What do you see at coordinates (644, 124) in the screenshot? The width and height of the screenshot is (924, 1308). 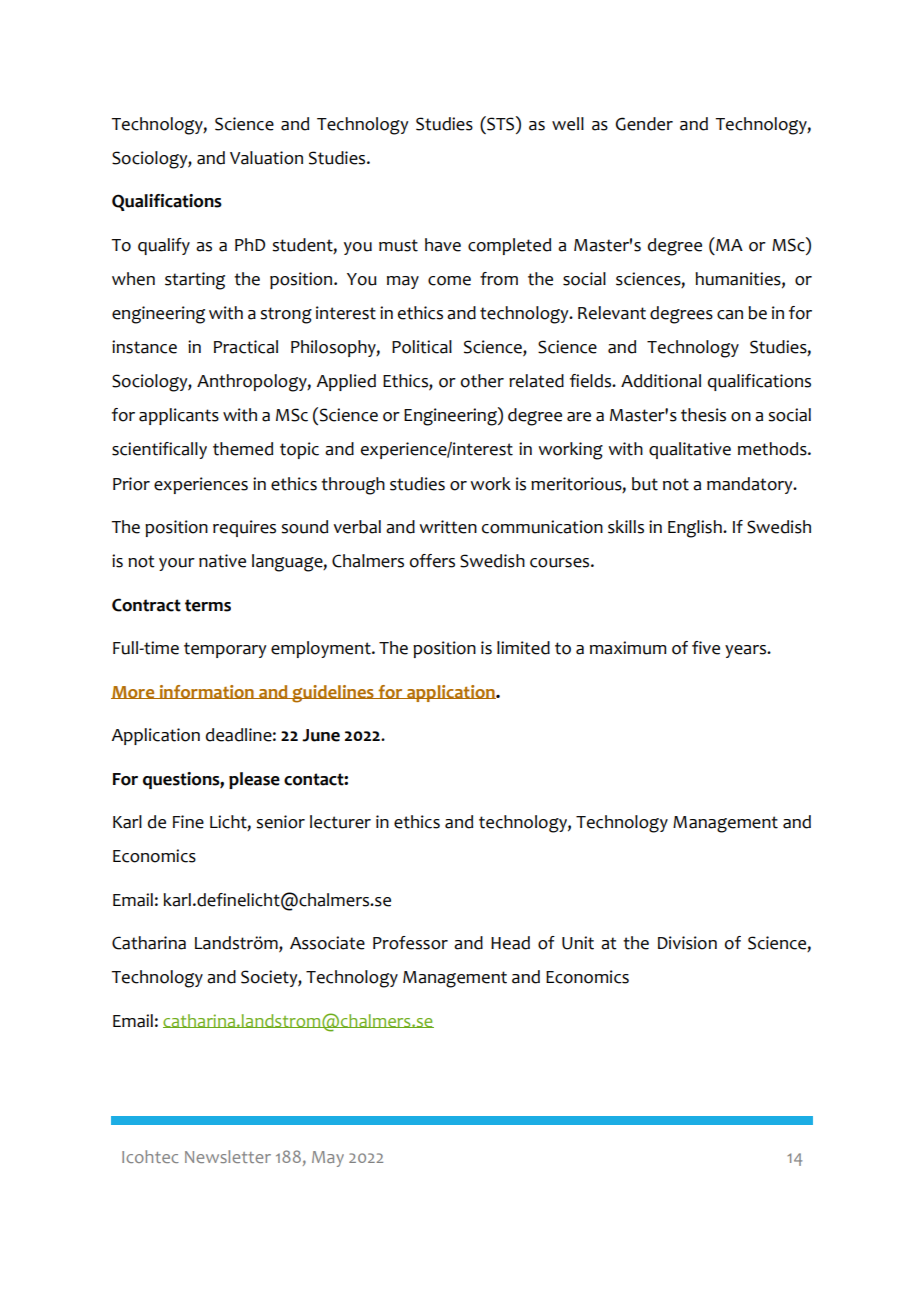 I see `Gender` at bounding box center [644, 124].
